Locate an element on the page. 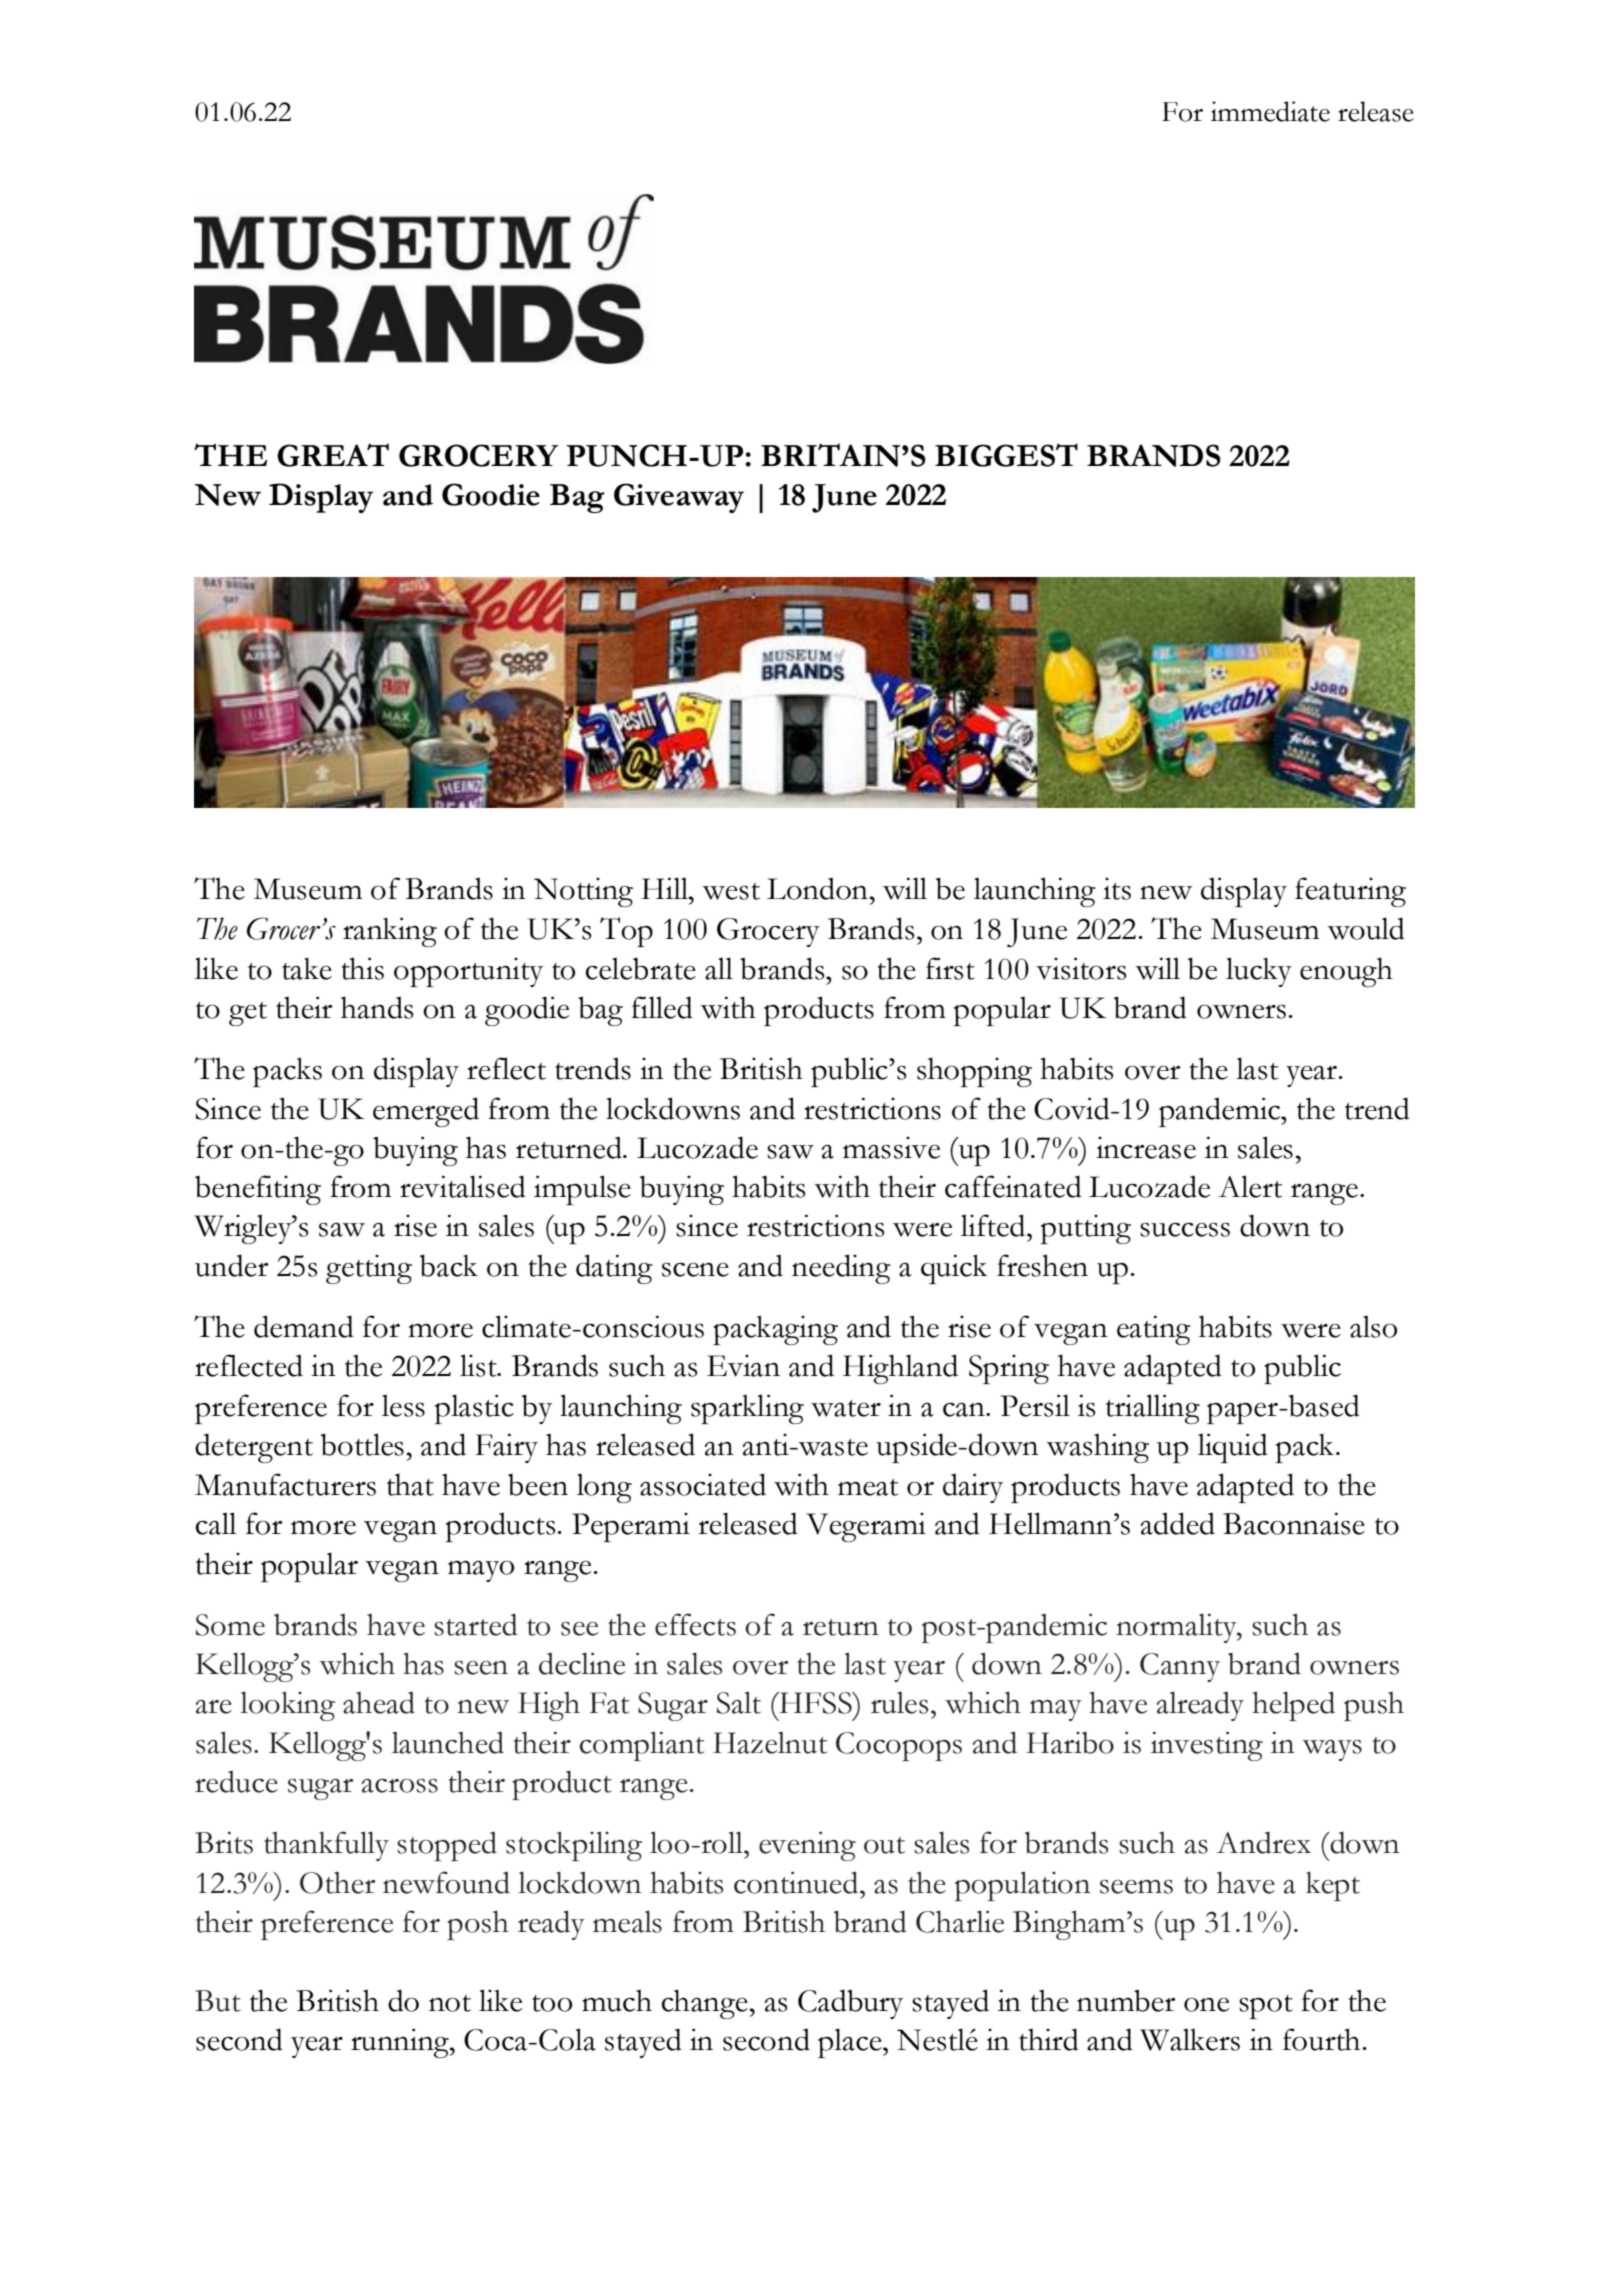 The height and width of the image is (2277, 1609). featuring is located at coordinates (1350, 892).
